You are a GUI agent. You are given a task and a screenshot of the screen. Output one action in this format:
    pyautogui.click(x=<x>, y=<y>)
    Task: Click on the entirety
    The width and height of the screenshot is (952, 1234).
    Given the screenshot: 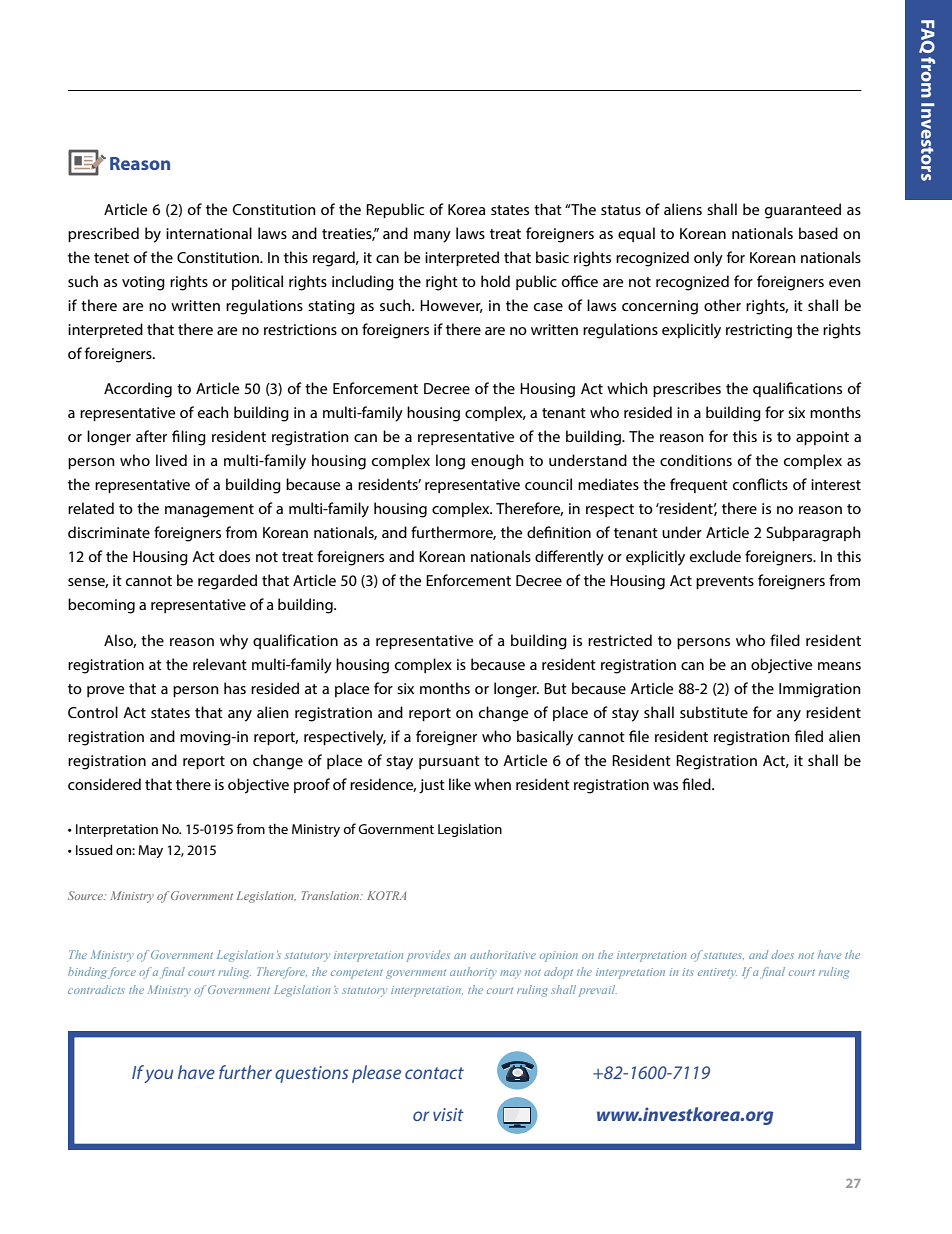 What is the action you would take?
    pyautogui.click(x=717, y=973)
